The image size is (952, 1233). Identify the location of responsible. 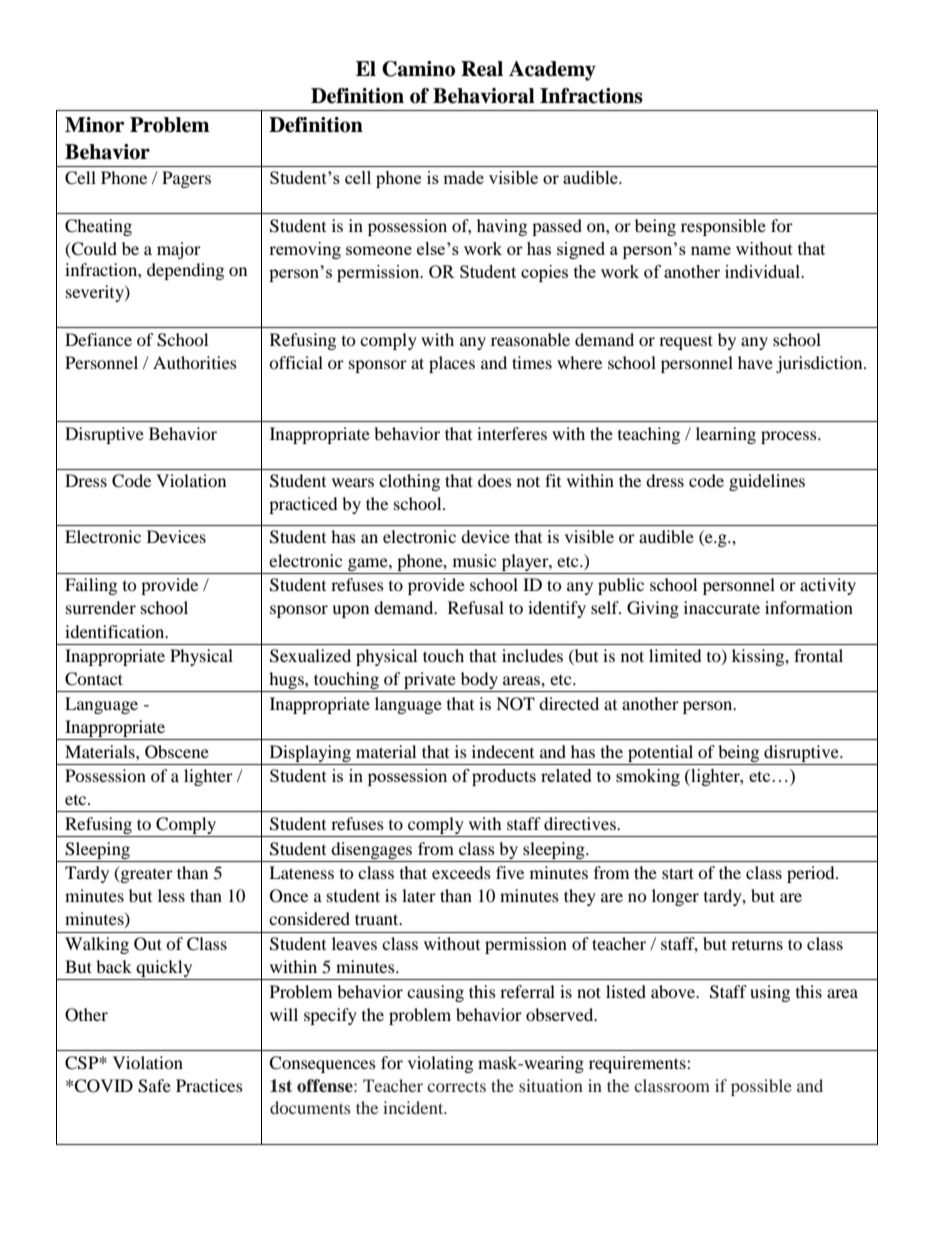
(723, 227).
